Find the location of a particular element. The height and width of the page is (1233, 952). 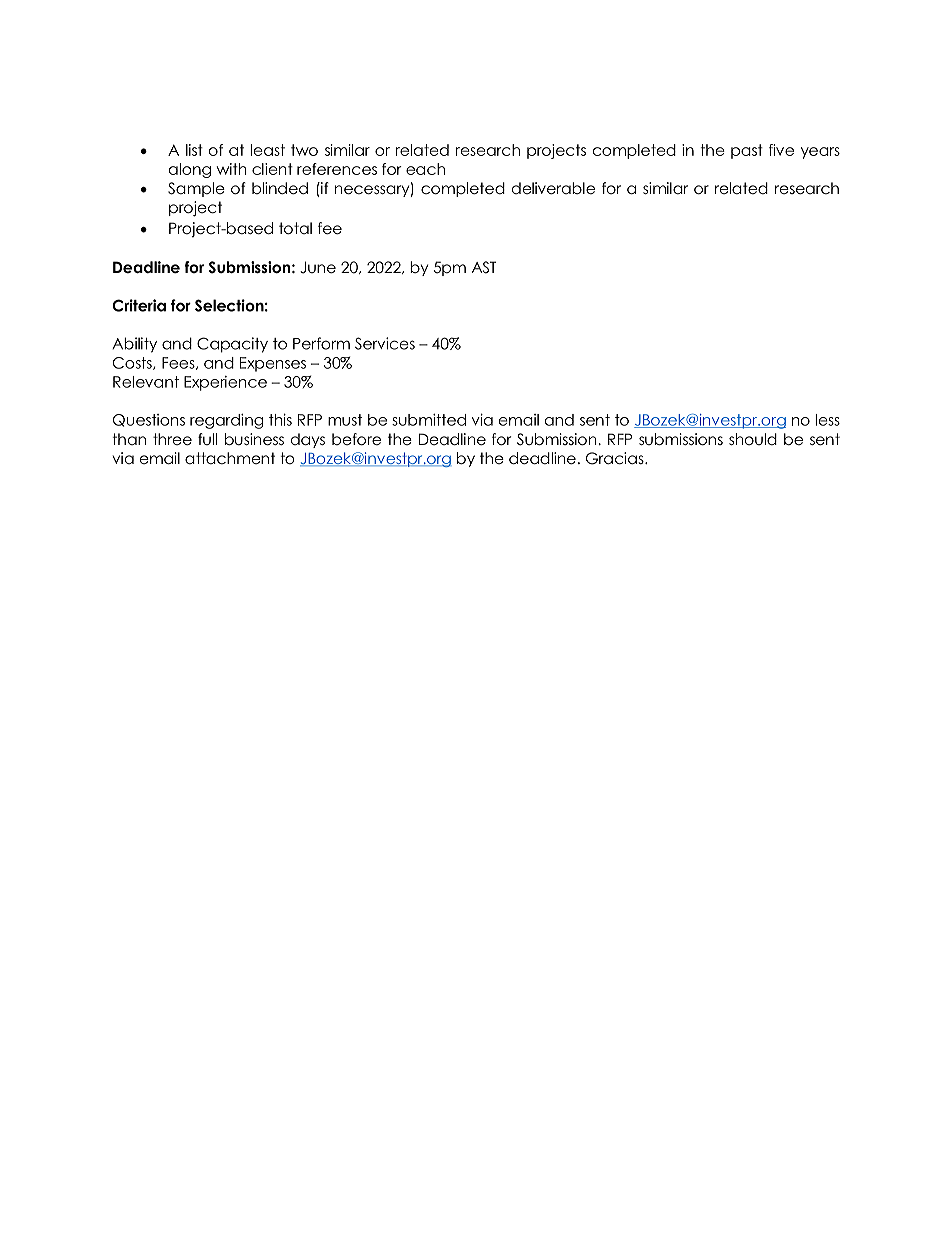

years is located at coordinates (820, 153).
